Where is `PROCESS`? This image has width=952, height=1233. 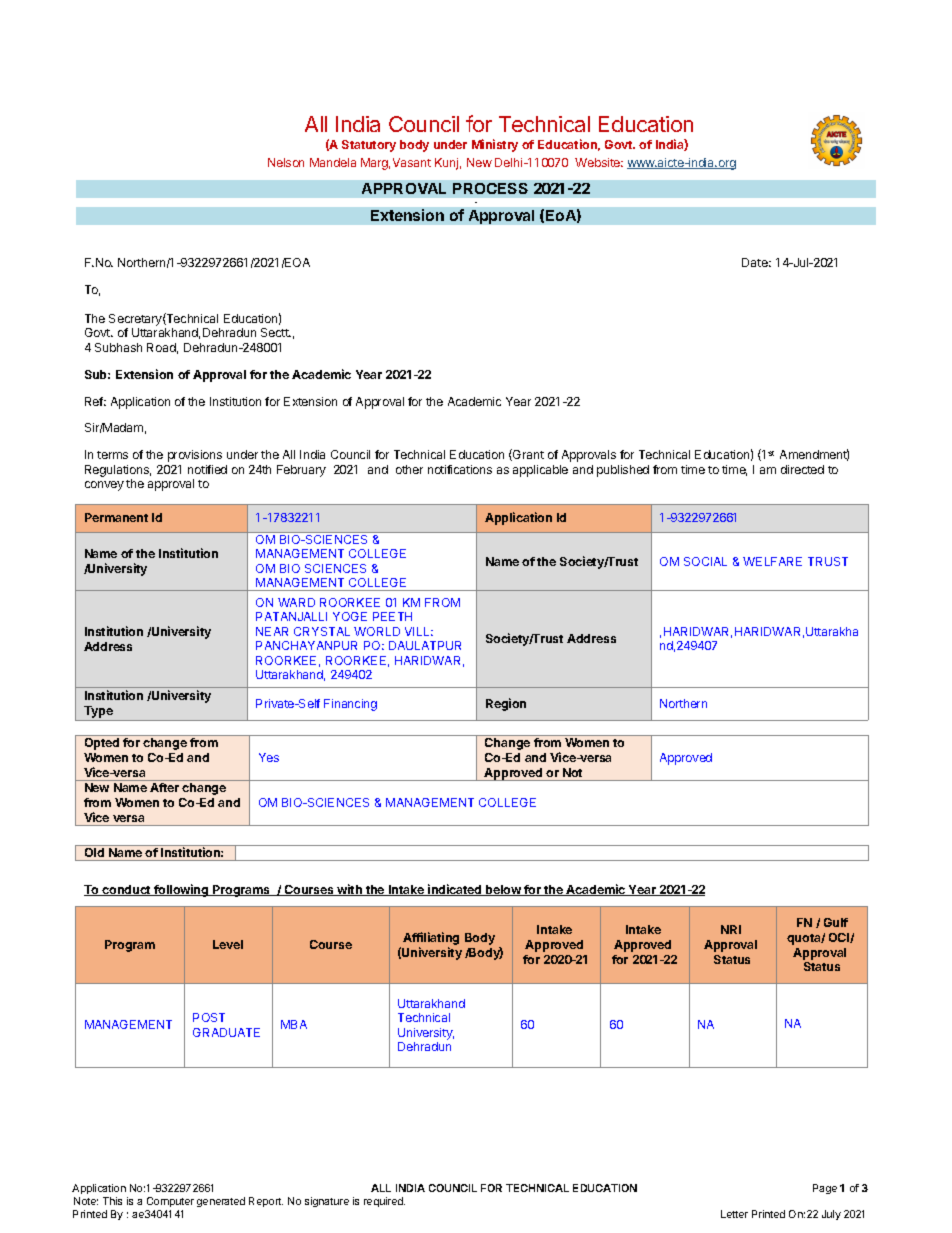
PROCESS is located at coordinates (490, 188).
